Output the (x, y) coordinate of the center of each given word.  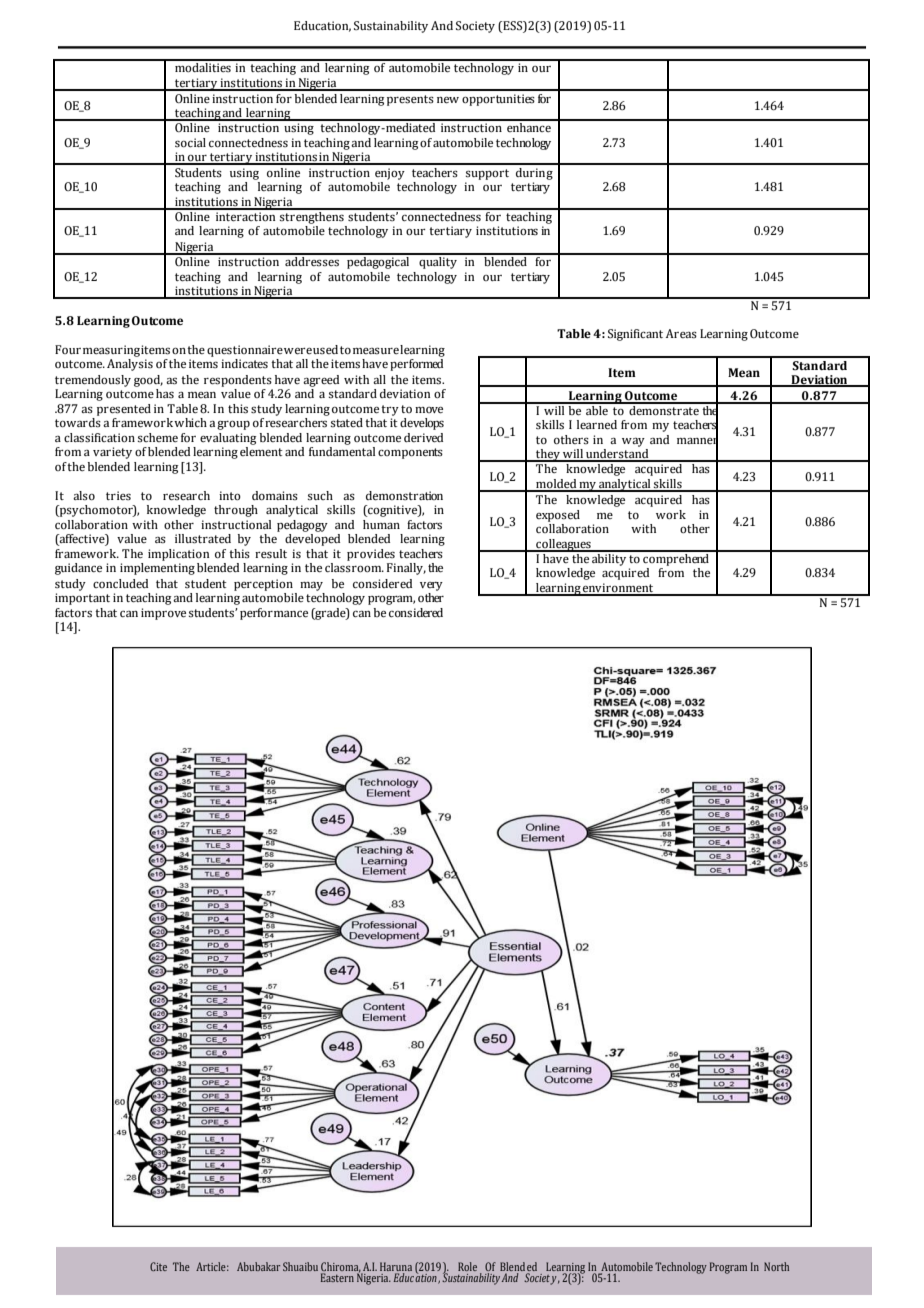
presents (410, 100)
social (190, 142)
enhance (529, 126)
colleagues (563, 545)
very (431, 586)
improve (163, 614)
